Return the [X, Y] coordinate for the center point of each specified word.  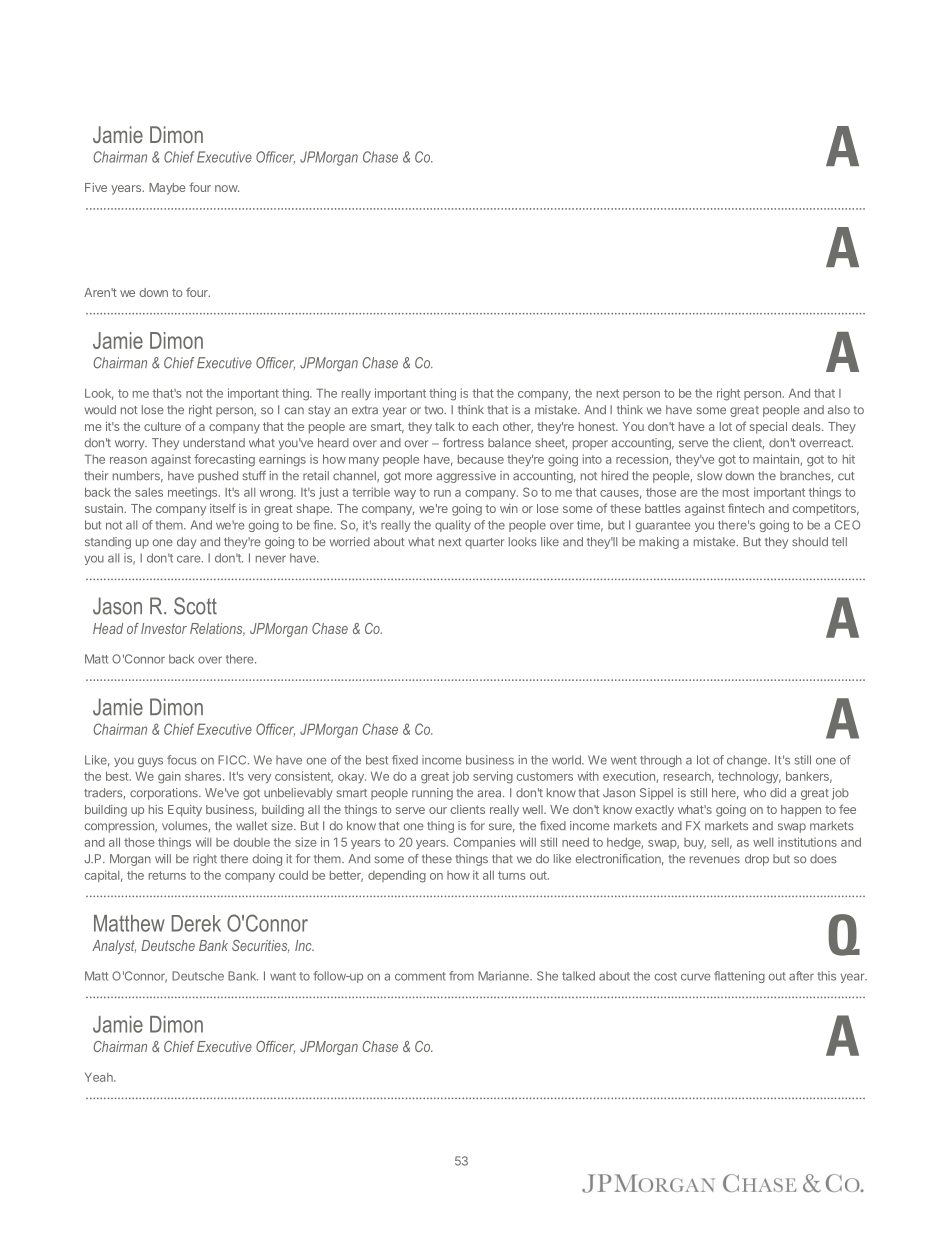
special [768, 428]
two [435, 410]
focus [182, 760]
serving [493, 777]
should [810, 542]
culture [162, 426]
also [839, 410]
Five [96, 187]
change [748, 761]
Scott [195, 606]
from [461, 976]
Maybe [167, 189]
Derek [196, 923]
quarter [484, 543]
